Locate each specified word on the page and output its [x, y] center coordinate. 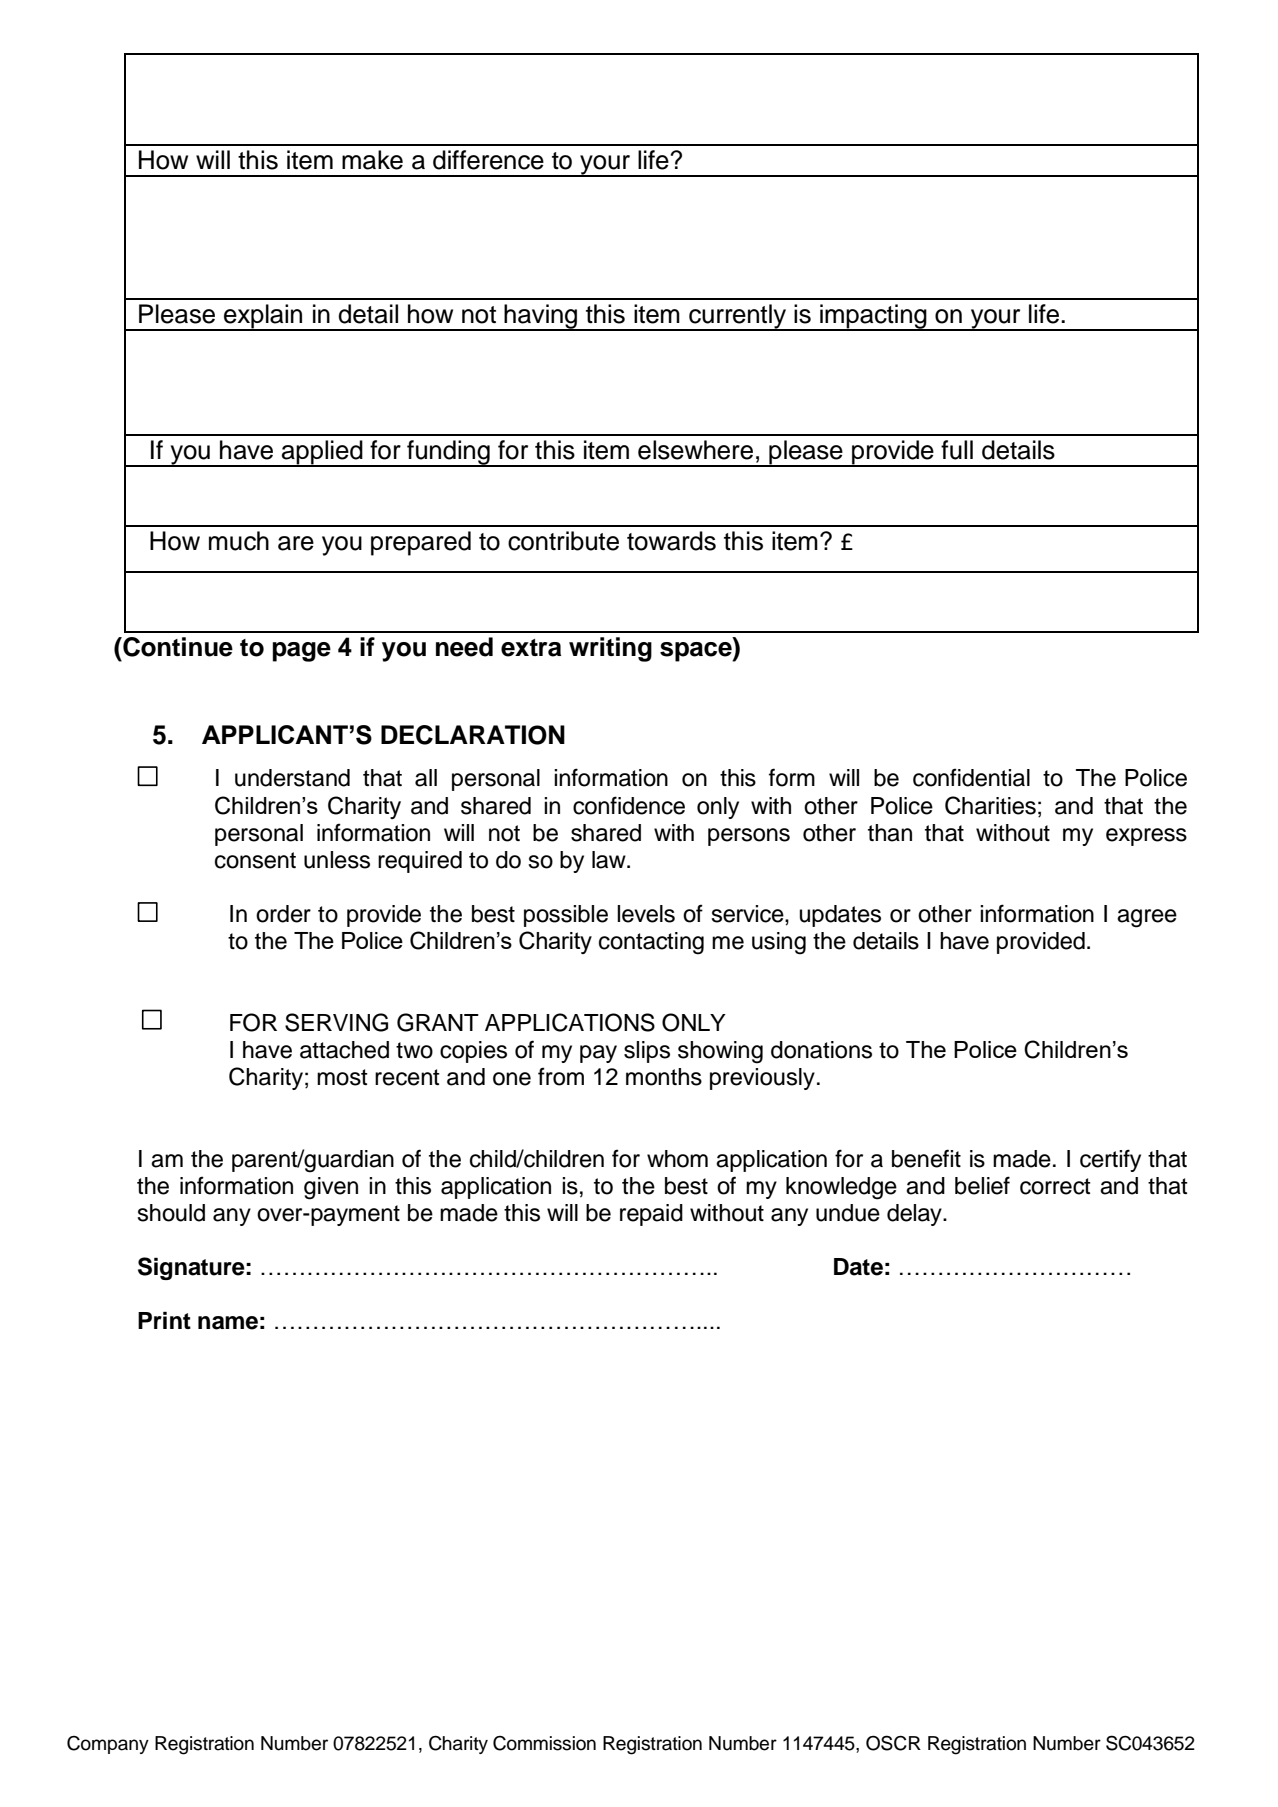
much [239, 541]
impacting [873, 317]
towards [671, 541]
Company [108, 1745]
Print [164, 1320]
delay [915, 1215]
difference [488, 160]
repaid [651, 1215]
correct [1055, 1186]
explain [263, 317]
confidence [629, 805]
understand [292, 778]
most [342, 1077]
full [957, 450]
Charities [990, 805]
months [664, 1077]
